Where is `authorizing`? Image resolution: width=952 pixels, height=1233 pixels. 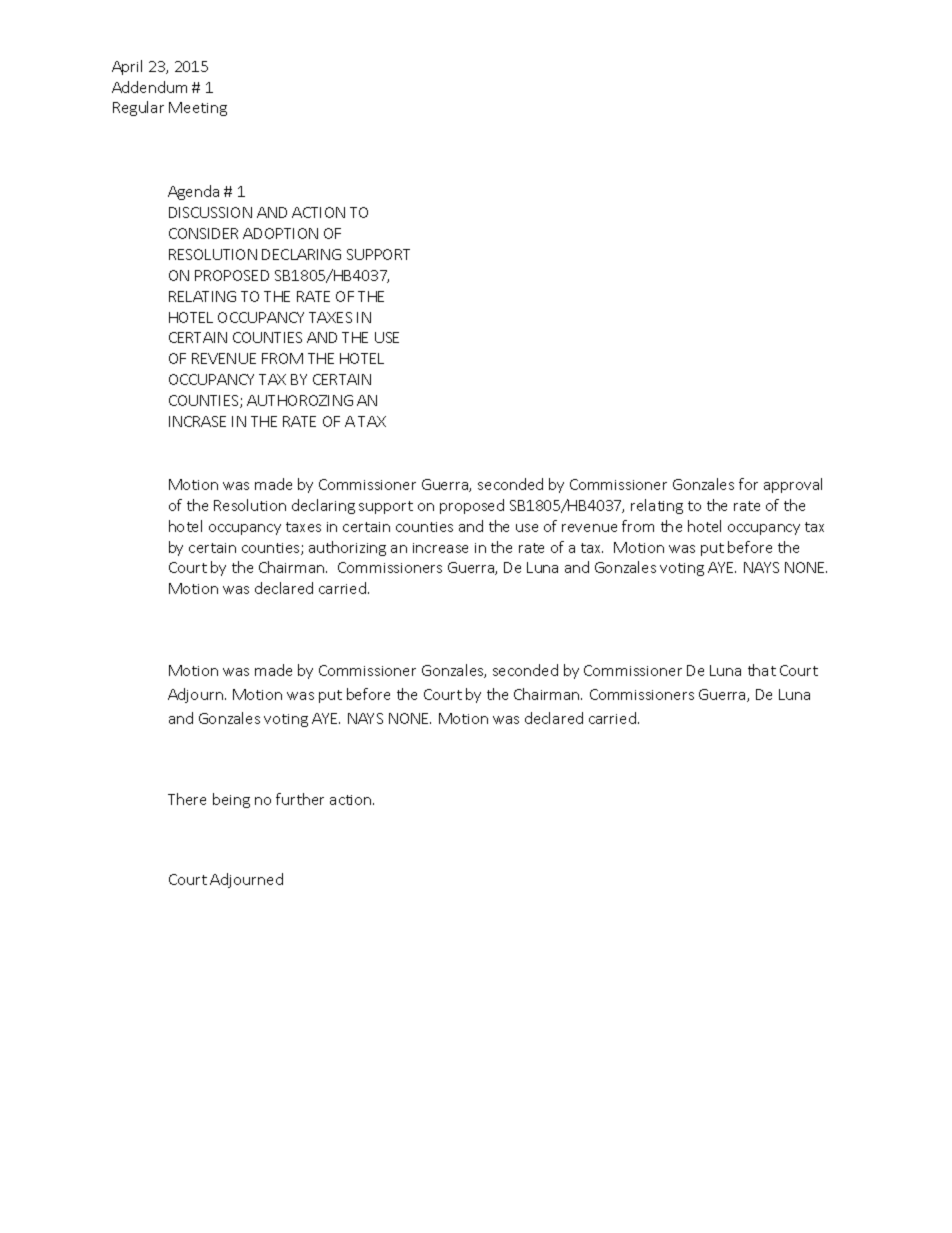
authorizing is located at coordinates (347, 548).
